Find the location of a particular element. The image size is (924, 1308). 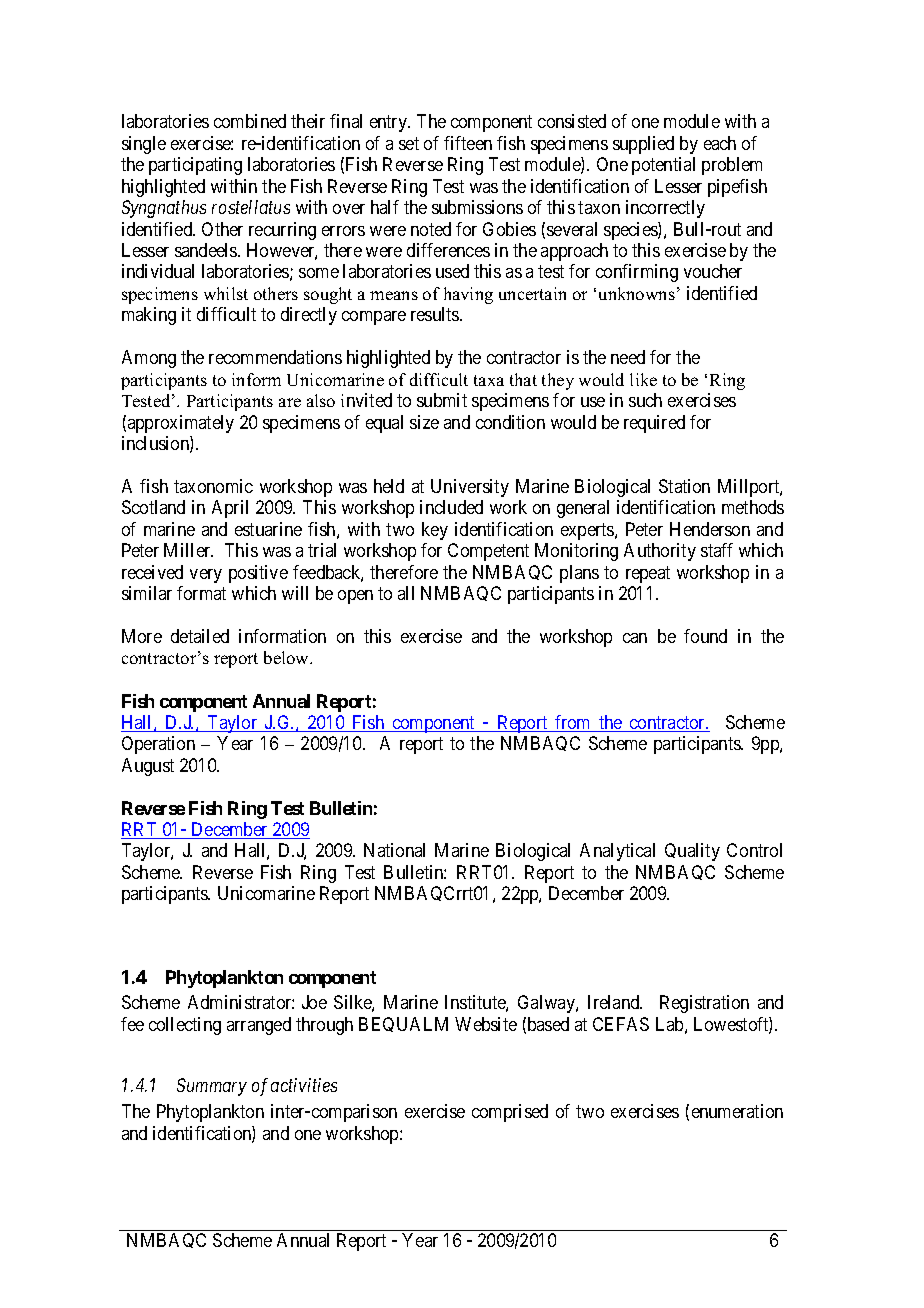

like is located at coordinates (643, 379).
